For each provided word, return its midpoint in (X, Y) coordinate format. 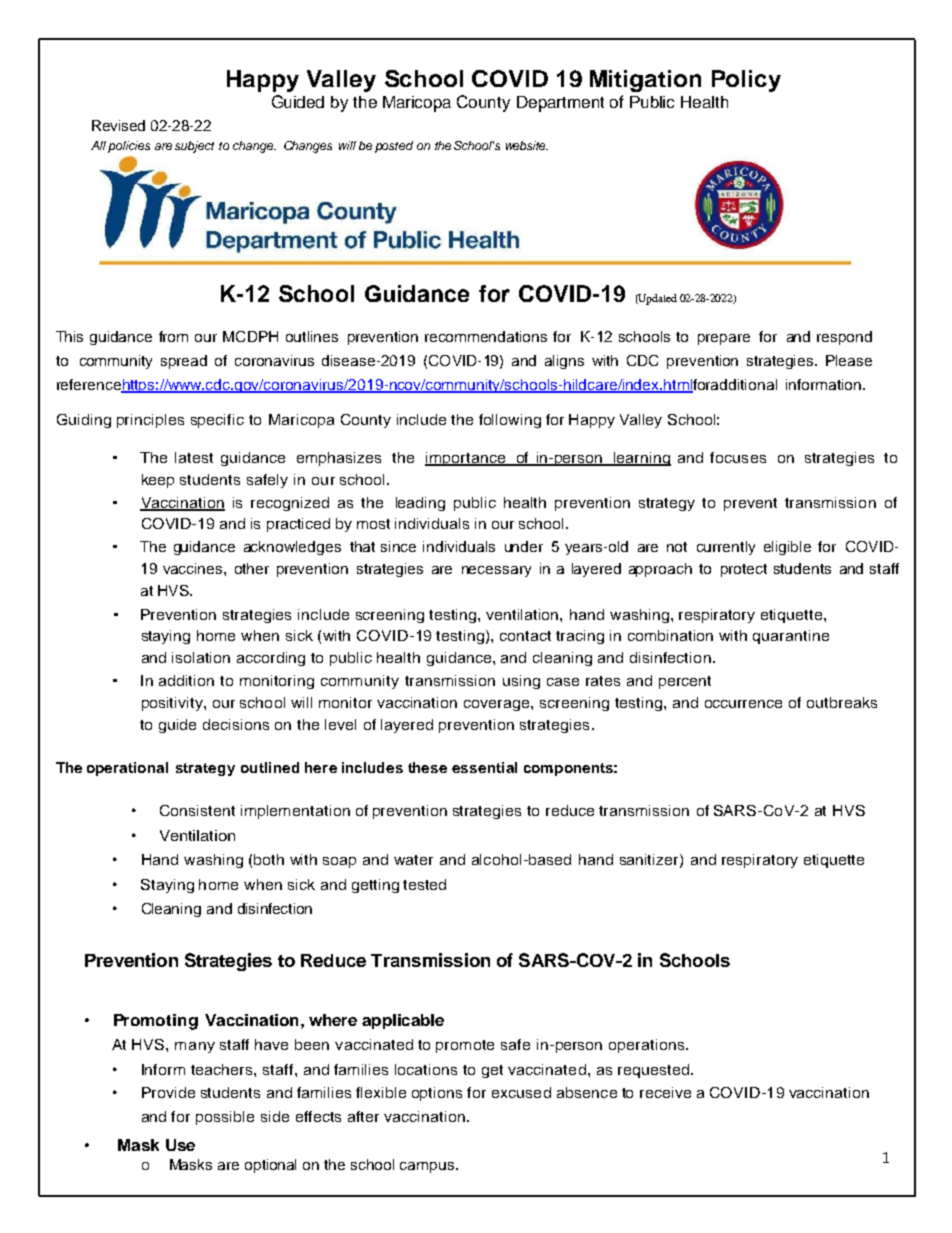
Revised (118, 125)
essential (484, 767)
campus (427, 1167)
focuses (738, 457)
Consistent (197, 810)
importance (466, 459)
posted (394, 147)
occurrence (743, 704)
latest (194, 457)
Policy (746, 81)
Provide (168, 1092)
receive (665, 1092)
